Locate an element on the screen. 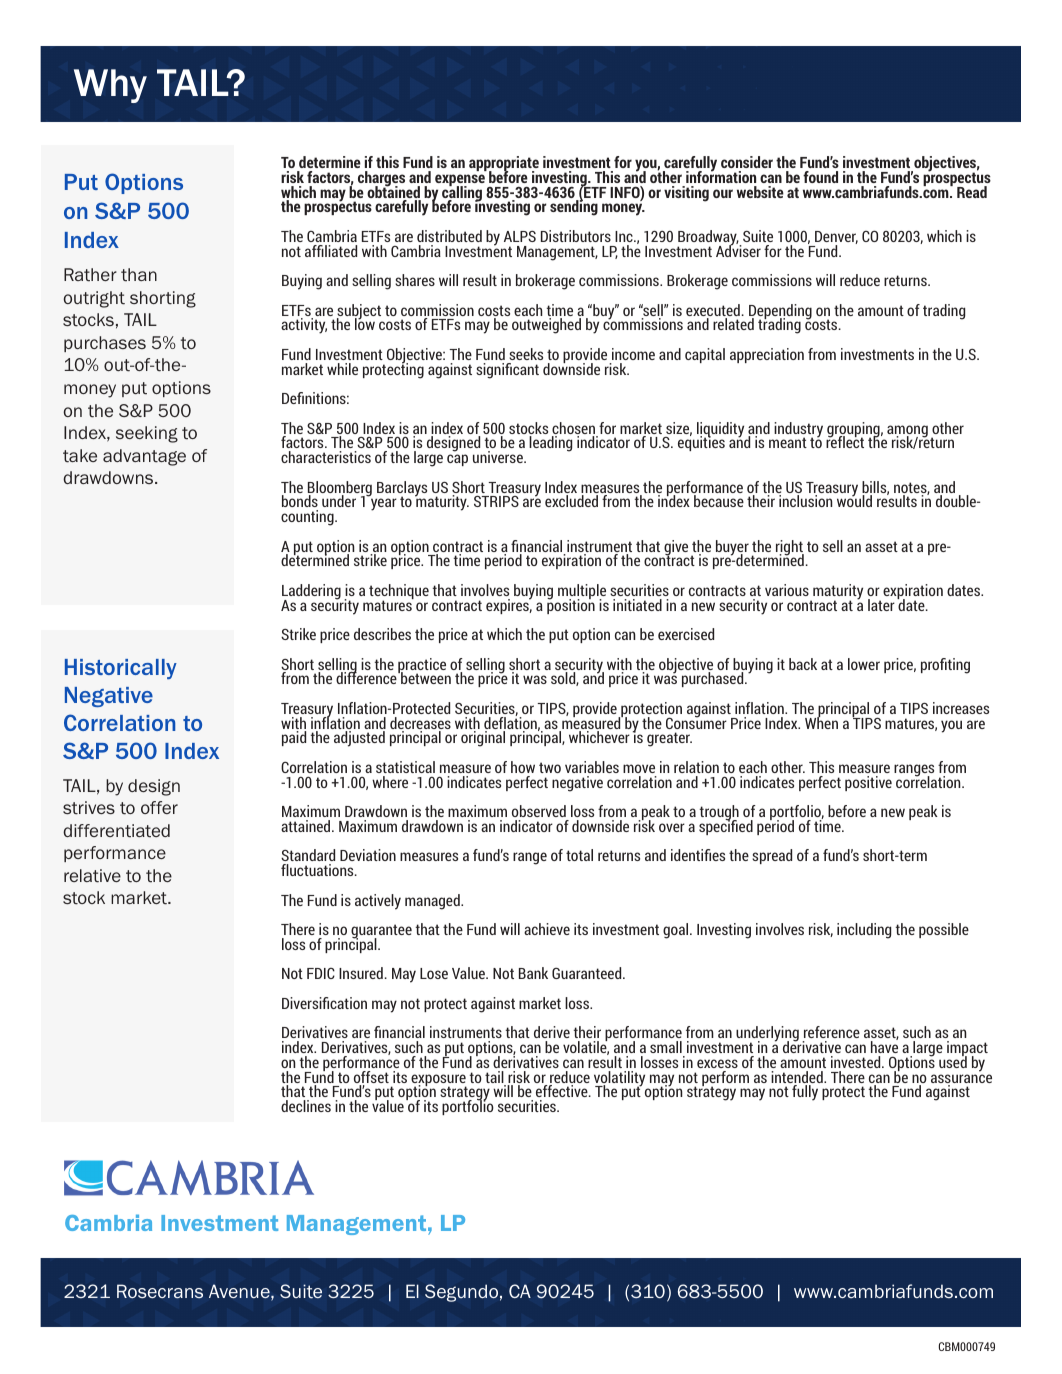  offer is located at coordinates (159, 807).
